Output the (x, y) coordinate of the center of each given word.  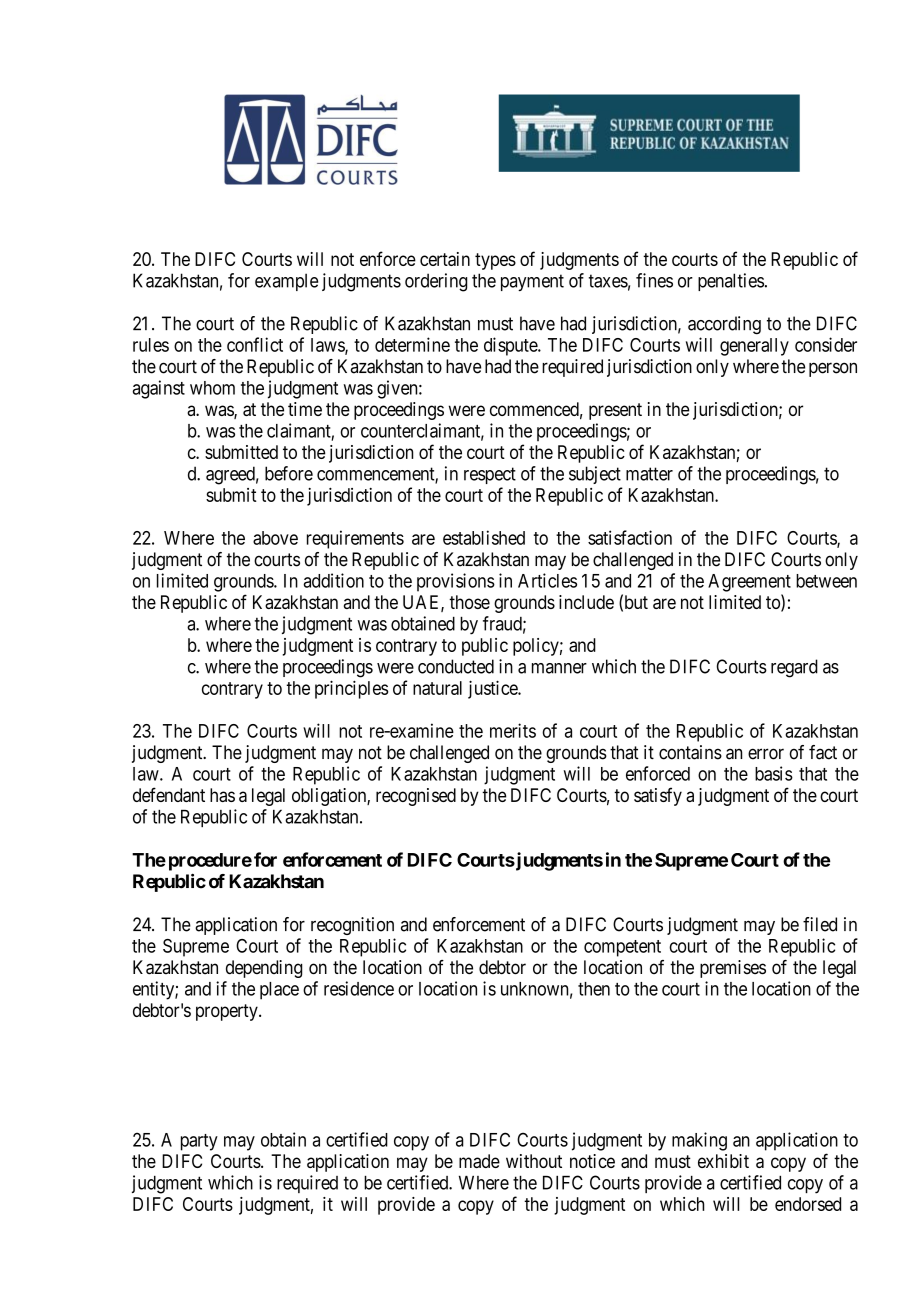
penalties (731, 282)
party (199, 1142)
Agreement (749, 583)
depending (264, 969)
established (484, 537)
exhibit (723, 1161)
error (766, 754)
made (479, 1161)
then (594, 989)
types (495, 261)
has (222, 795)
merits (513, 730)
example (286, 282)
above (275, 538)
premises (733, 969)
